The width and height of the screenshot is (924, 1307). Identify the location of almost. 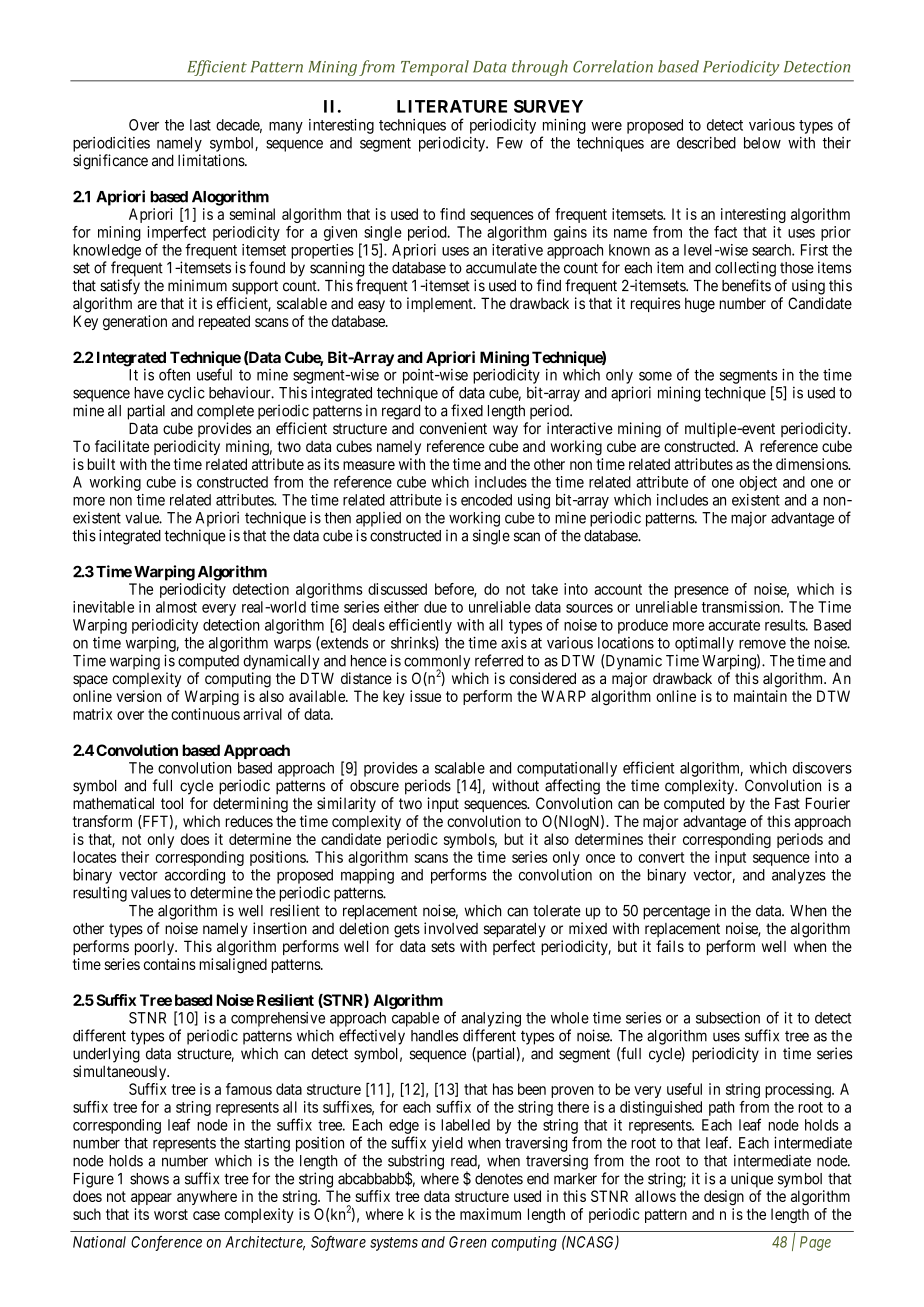
(176, 607).
